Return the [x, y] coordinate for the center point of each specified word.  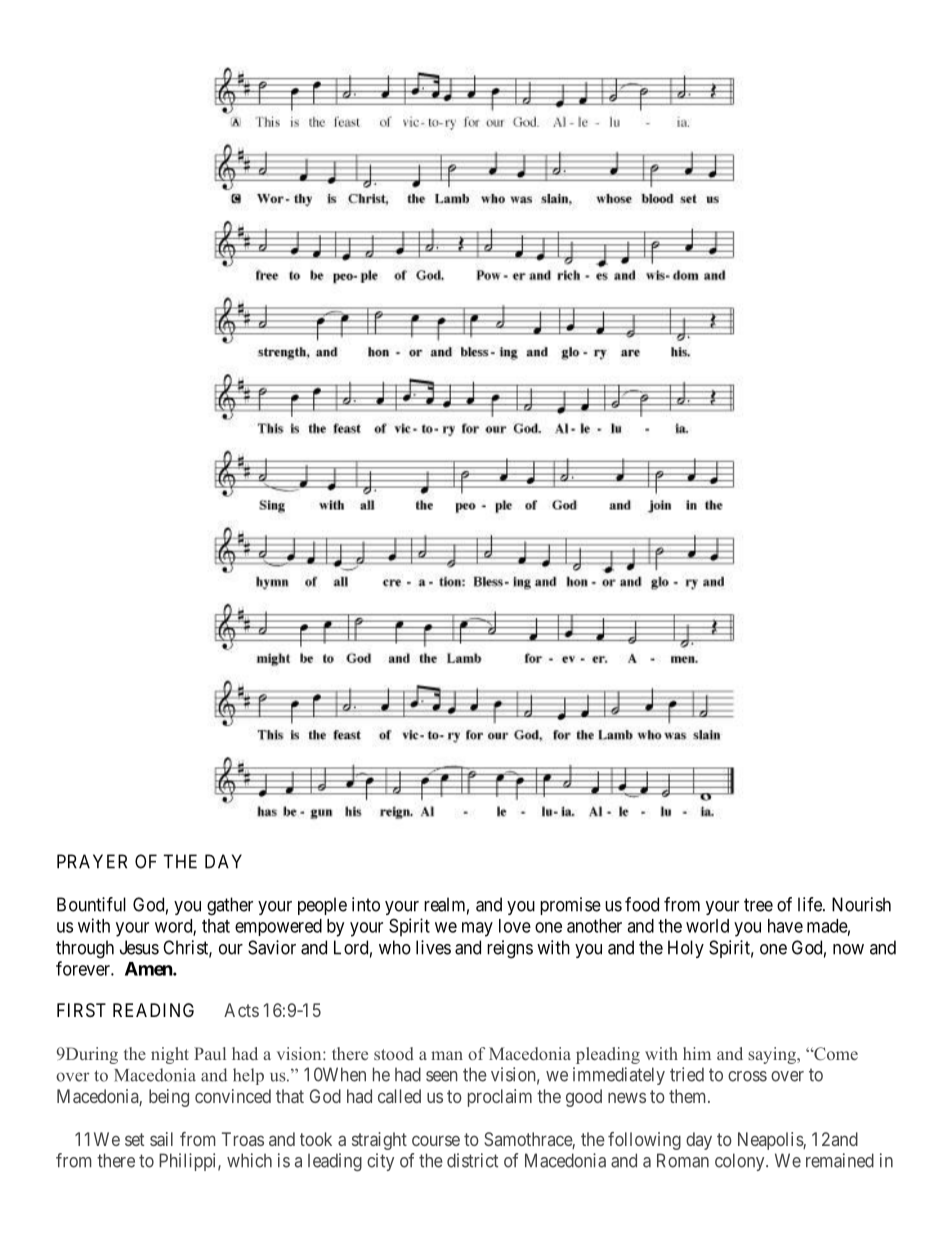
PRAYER [92, 861]
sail [161, 1139]
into [366, 904]
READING [153, 1010]
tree [758, 905]
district [472, 1160]
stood [394, 1053]
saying [773, 1055]
